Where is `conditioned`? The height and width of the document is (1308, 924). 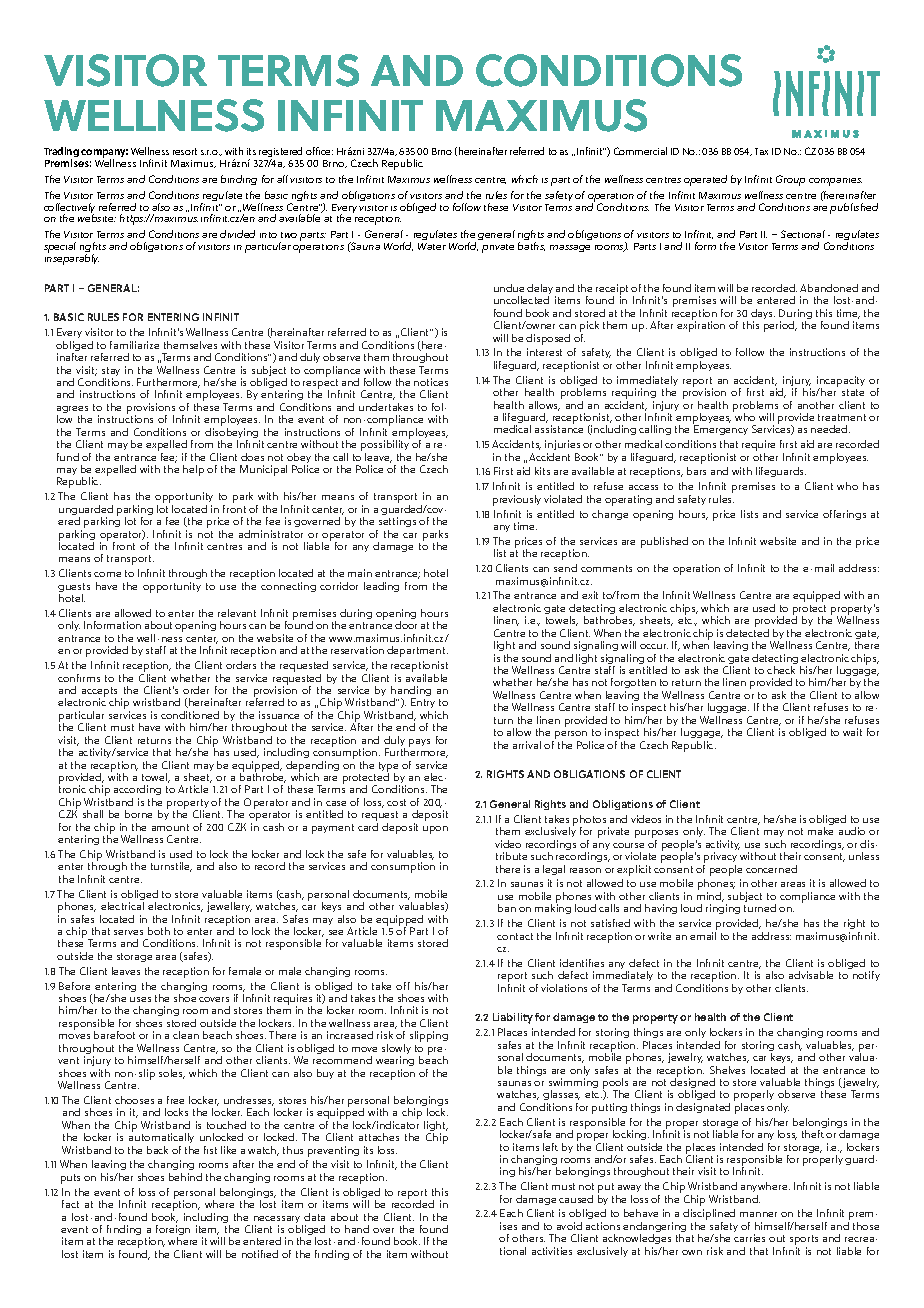 conditioned is located at coordinates (190, 715).
